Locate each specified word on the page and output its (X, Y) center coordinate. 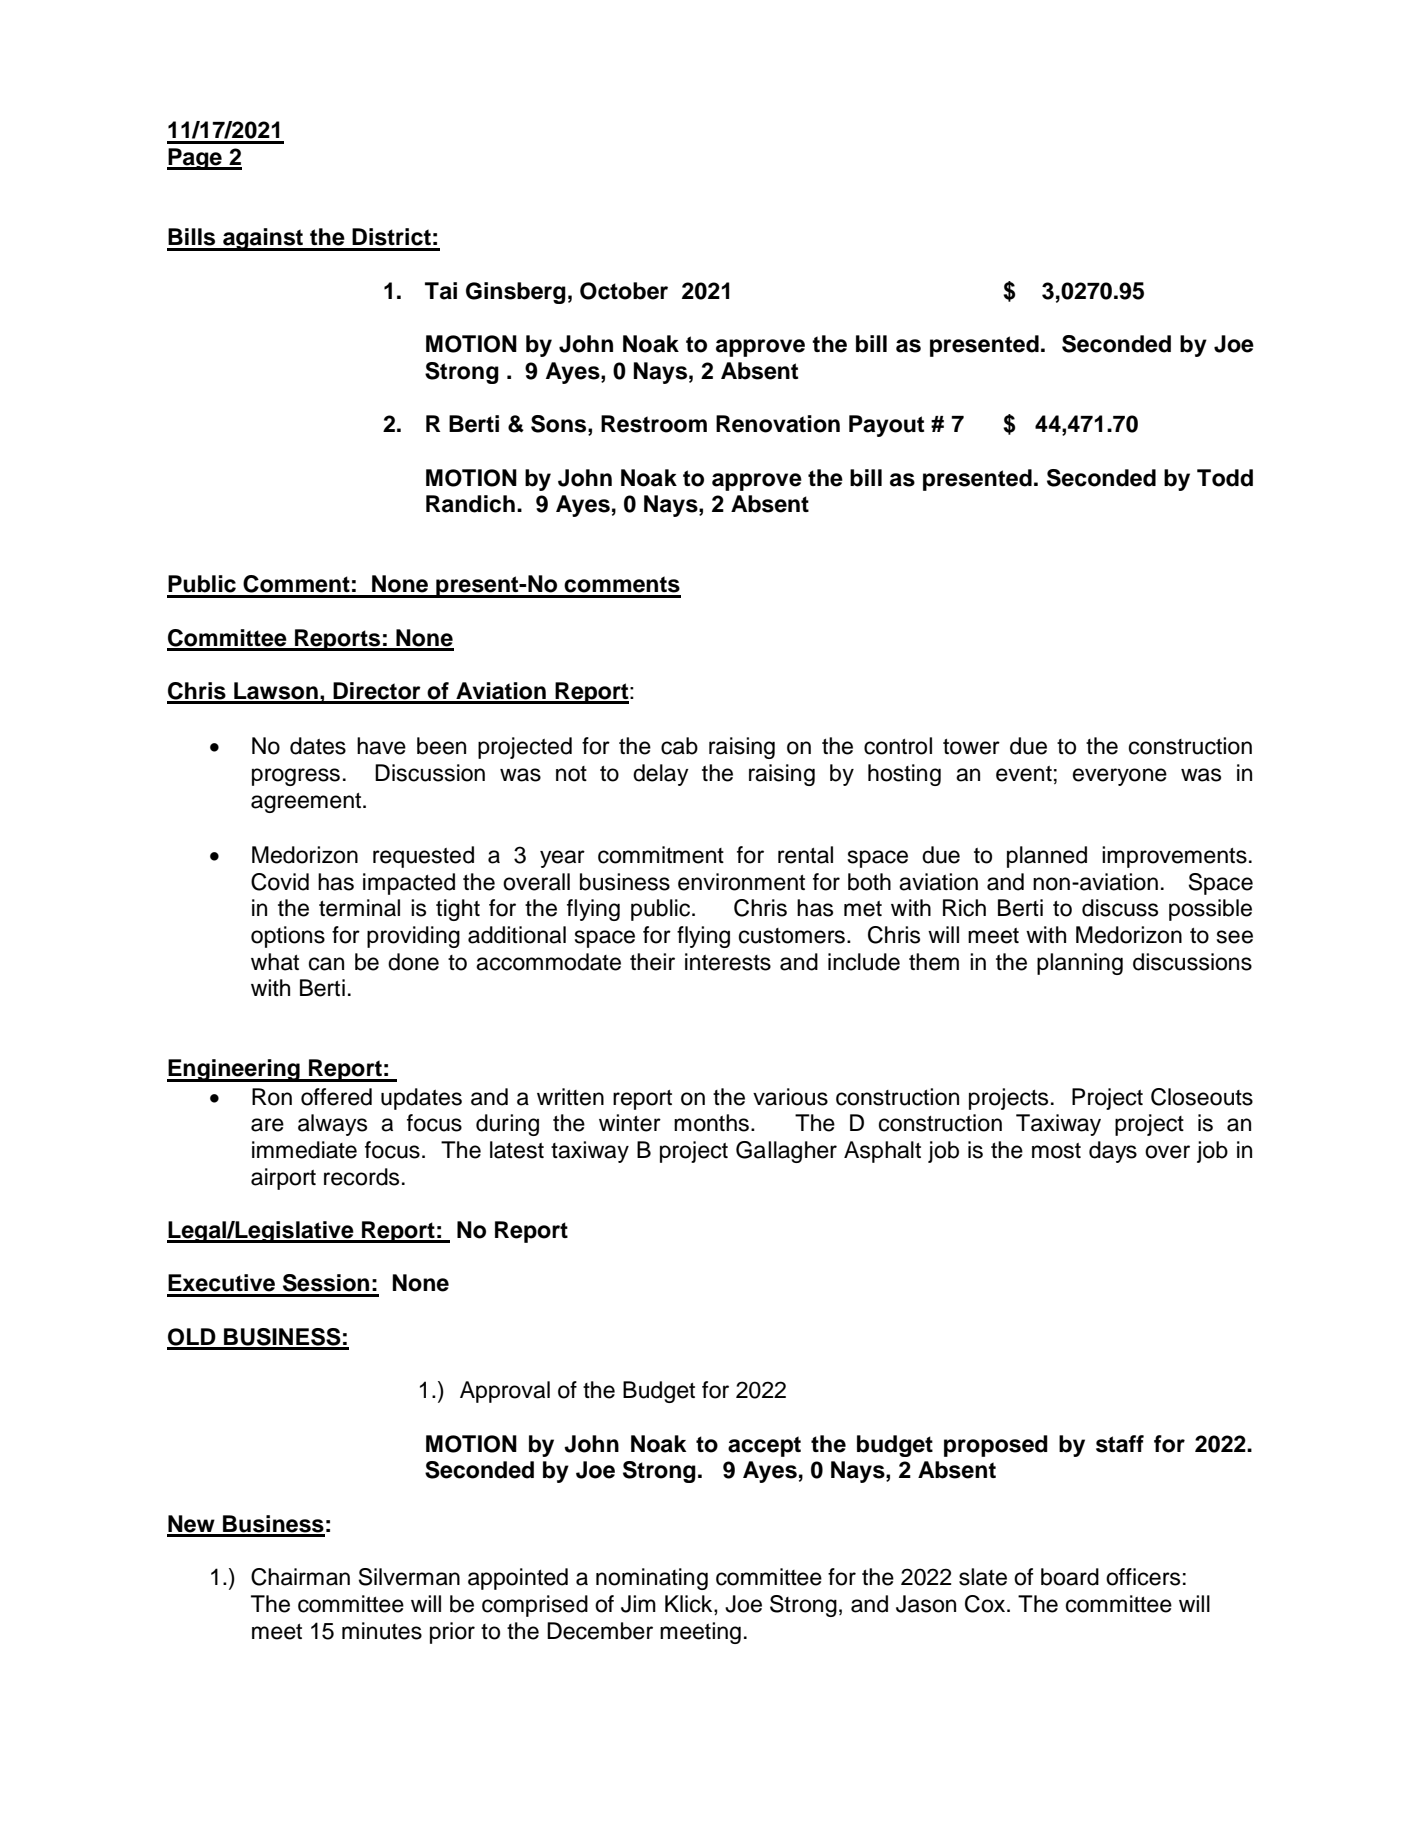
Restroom (654, 424)
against (263, 239)
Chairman (300, 1577)
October (624, 291)
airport (283, 1179)
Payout (886, 426)
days (1113, 1152)
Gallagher (786, 1152)
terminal (359, 908)
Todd (1225, 478)
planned (1047, 857)
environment (741, 882)
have (381, 746)
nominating (652, 1579)
